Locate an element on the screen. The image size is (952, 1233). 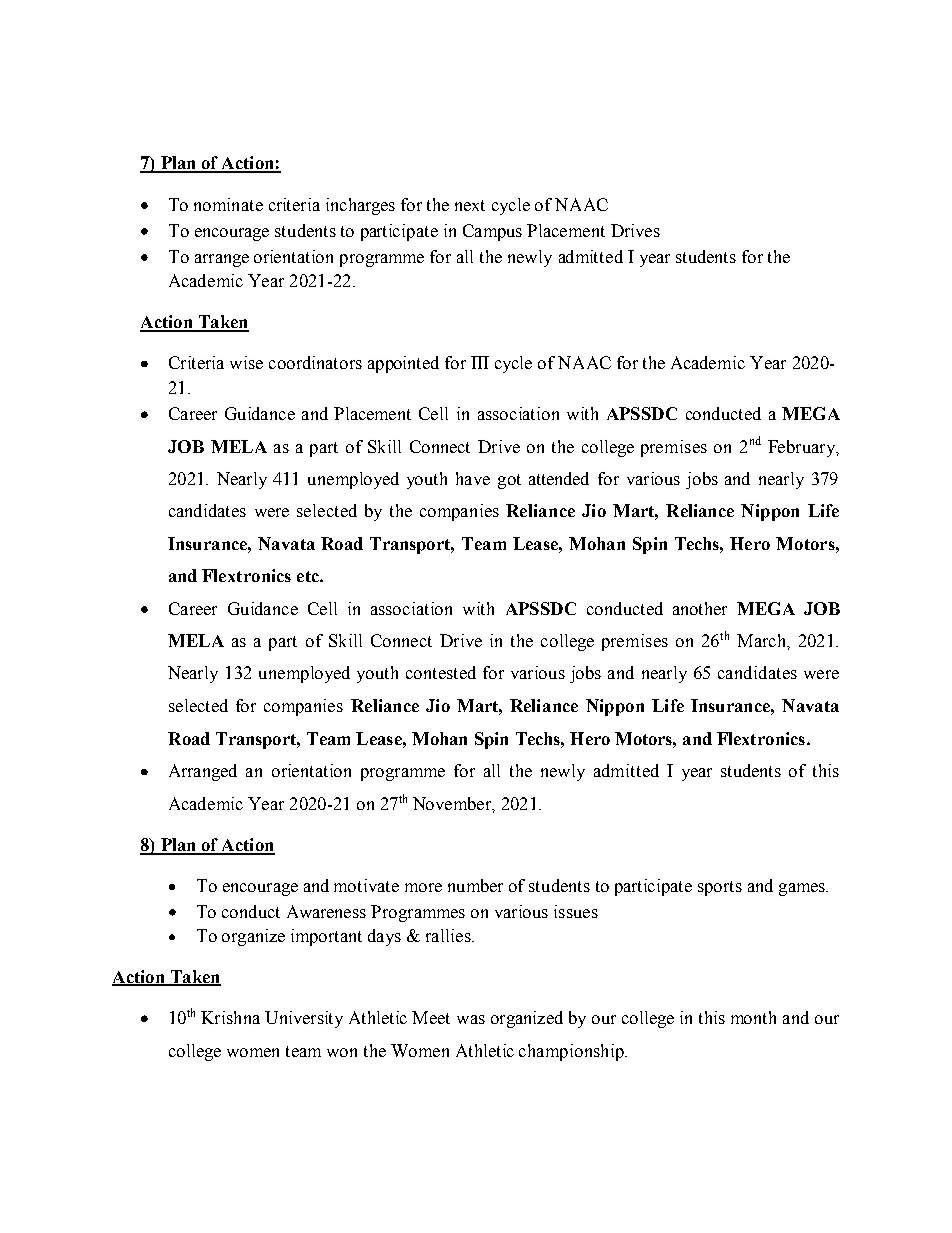
was is located at coordinates (471, 1019).
